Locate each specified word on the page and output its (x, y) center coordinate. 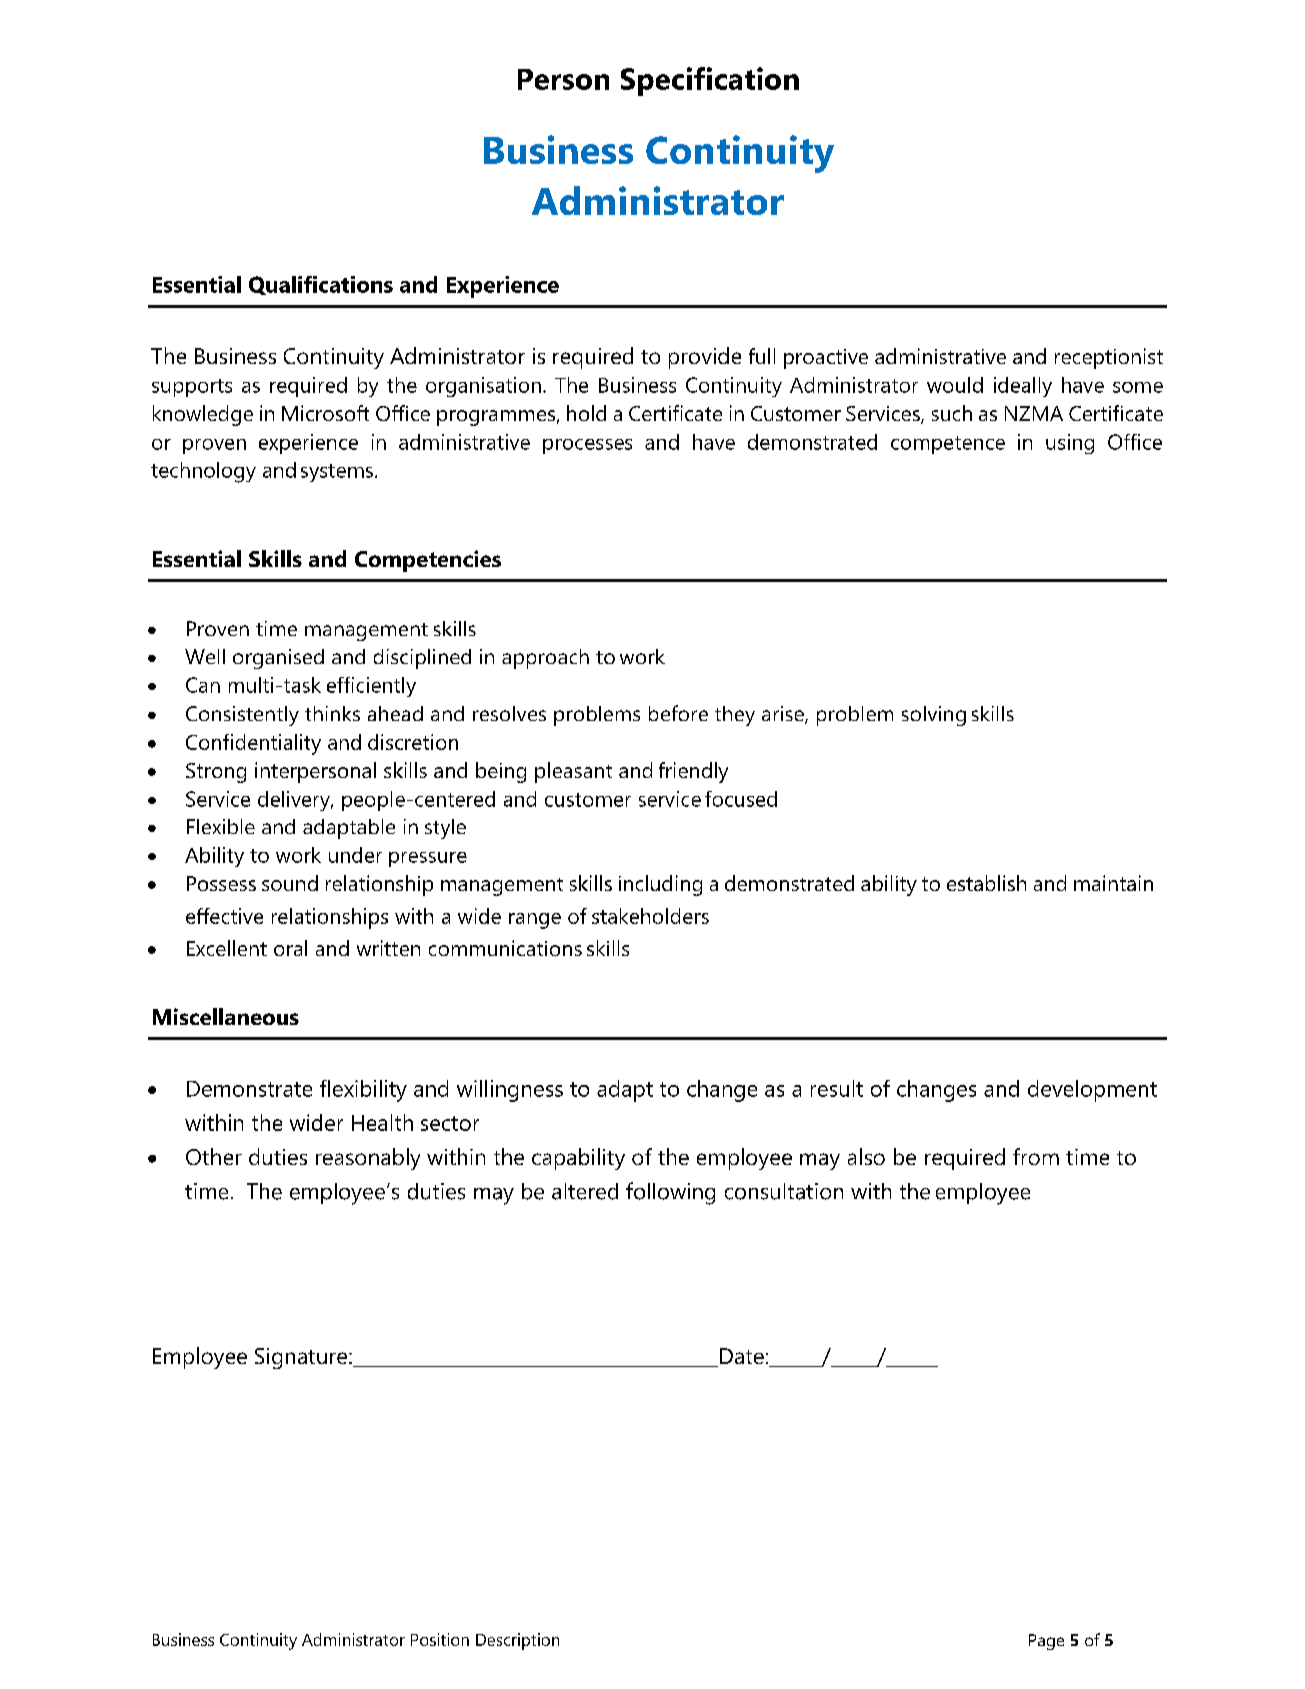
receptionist (1109, 358)
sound (290, 883)
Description (517, 1641)
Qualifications (321, 285)
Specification (710, 81)
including (660, 885)
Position (440, 1639)
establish (986, 883)
